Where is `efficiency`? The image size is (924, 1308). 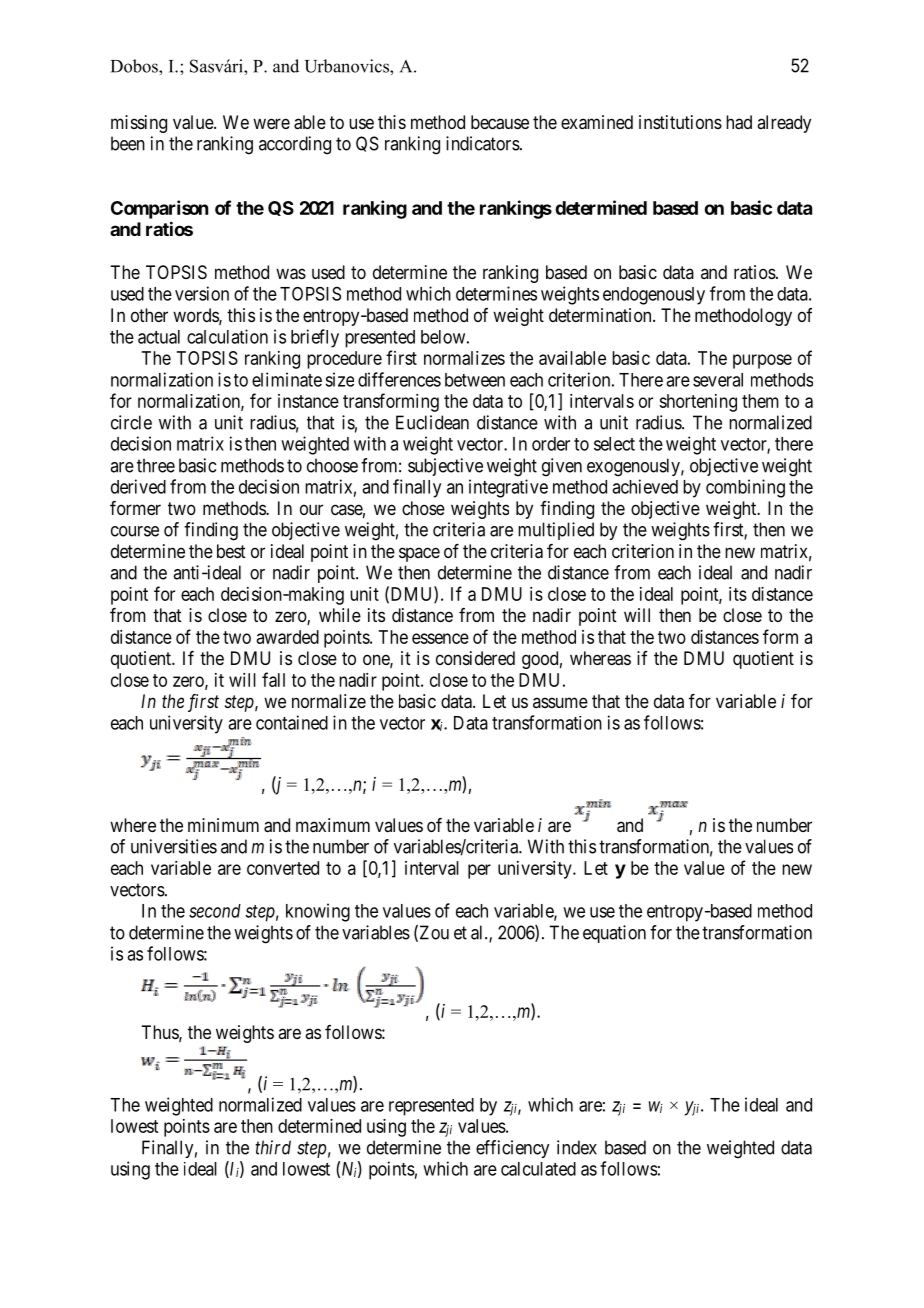
efficiency is located at coordinates (512, 1149).
